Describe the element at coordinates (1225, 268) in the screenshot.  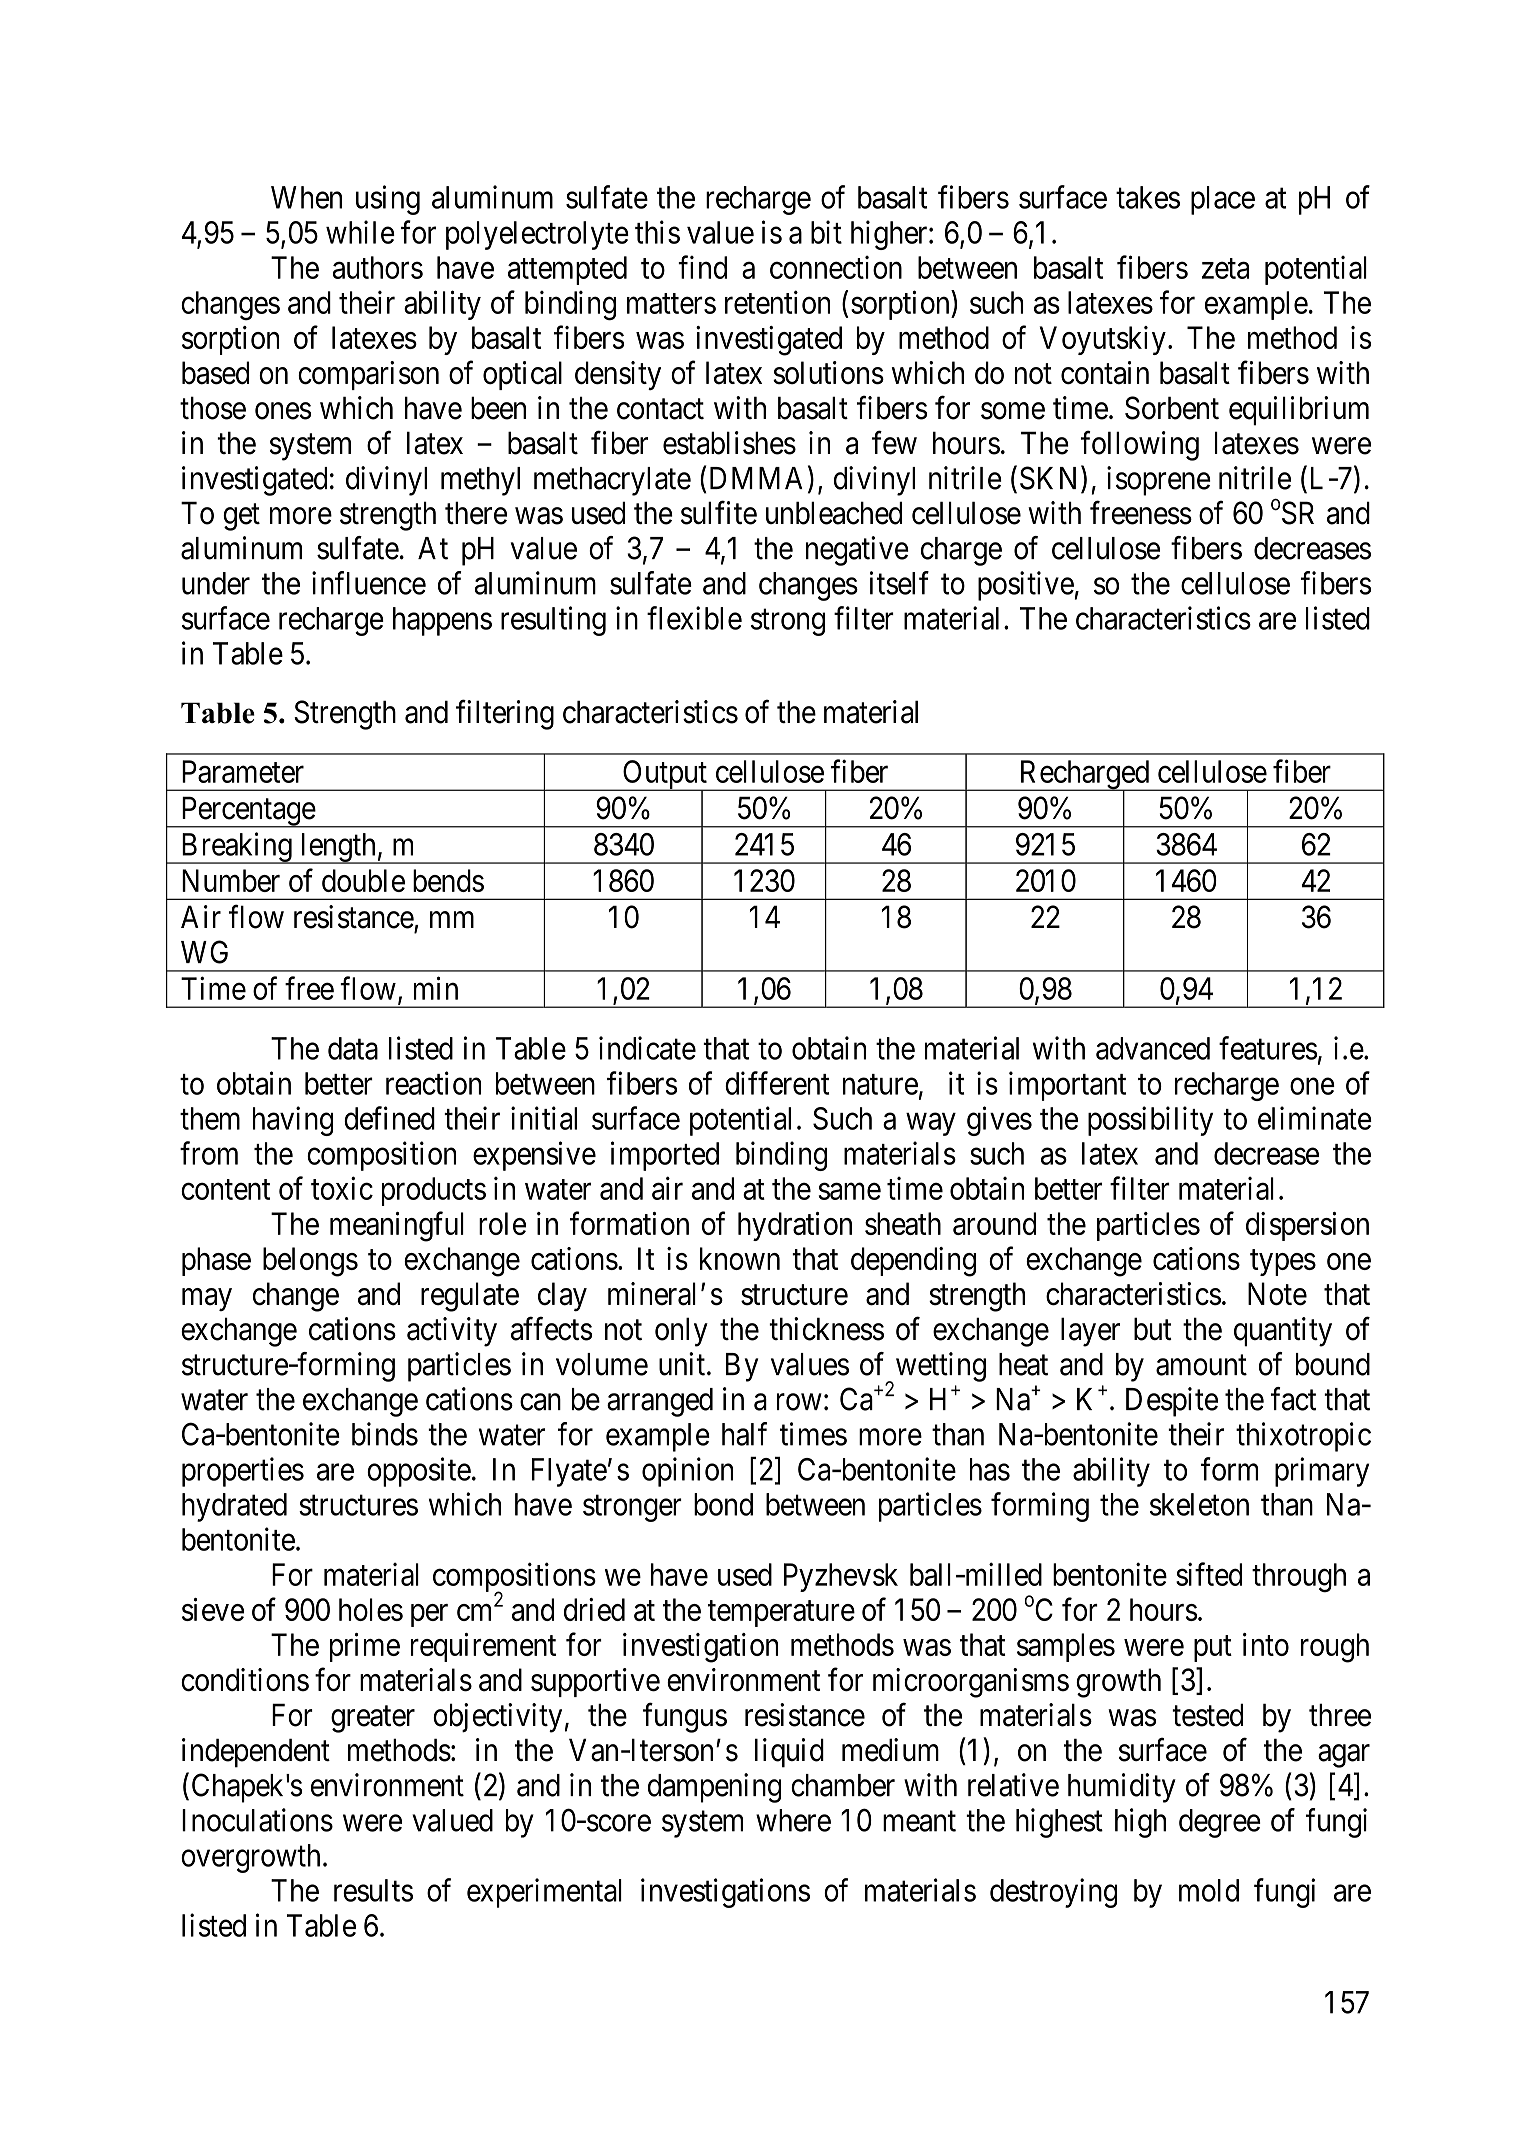
I see `zeta` at that location.
